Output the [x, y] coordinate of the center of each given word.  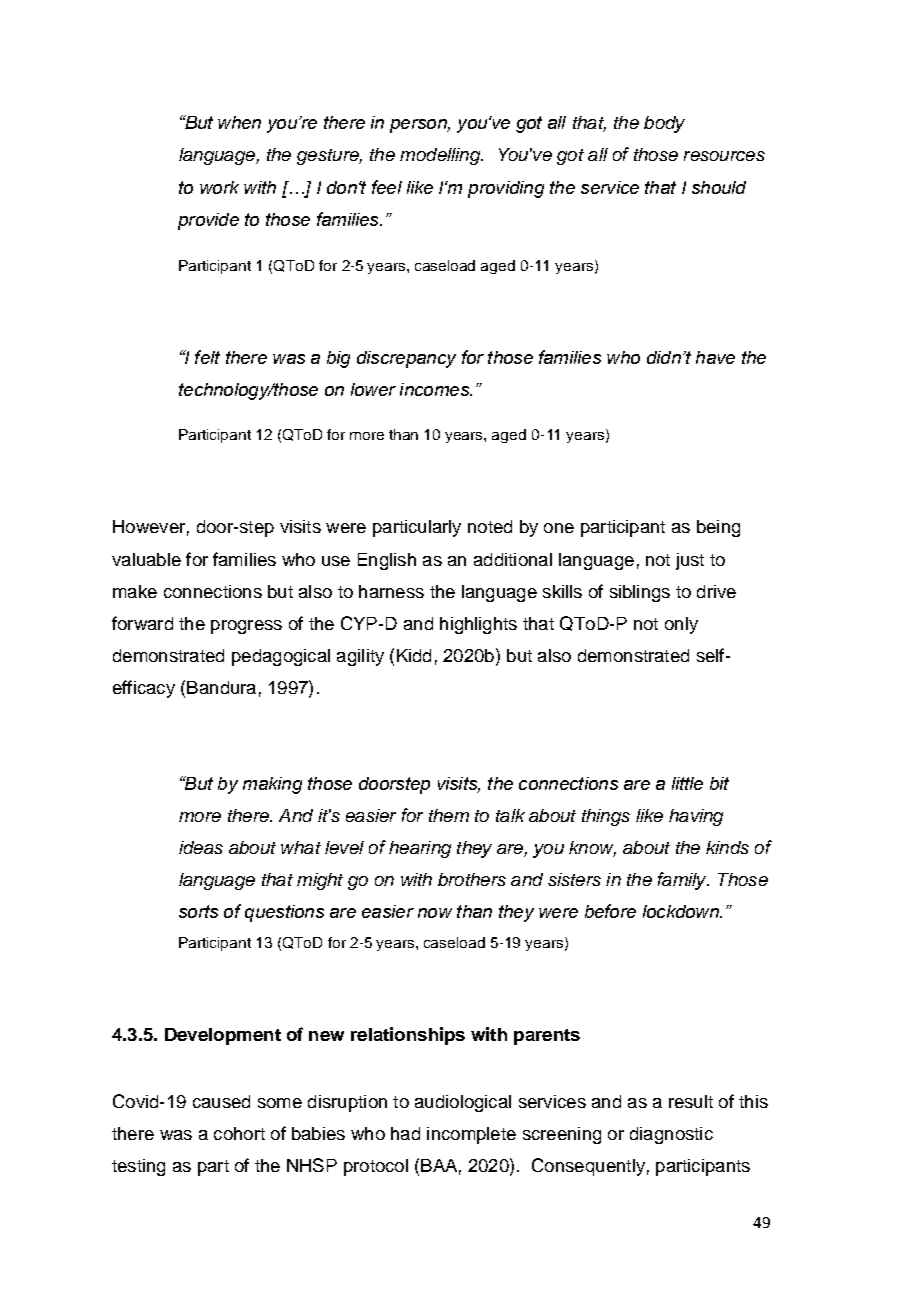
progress [246, 627]
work [219, 187]
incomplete [471, 1135]
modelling [441, 156]
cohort [239, 1133]
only [681, 625]
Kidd [414, 655]
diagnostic [671, 1135]
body [664, 124]
